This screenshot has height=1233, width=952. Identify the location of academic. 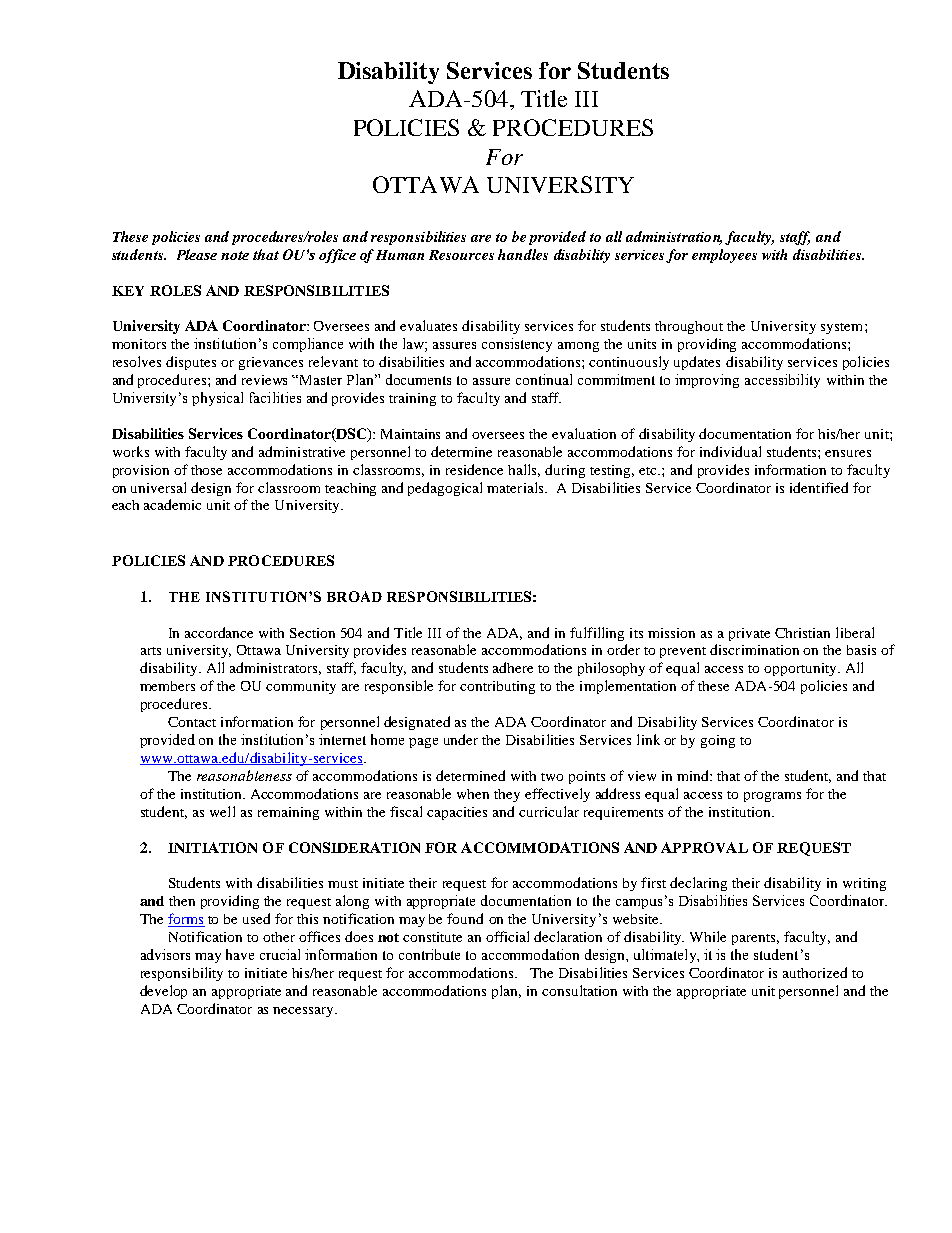
(172, 504).
